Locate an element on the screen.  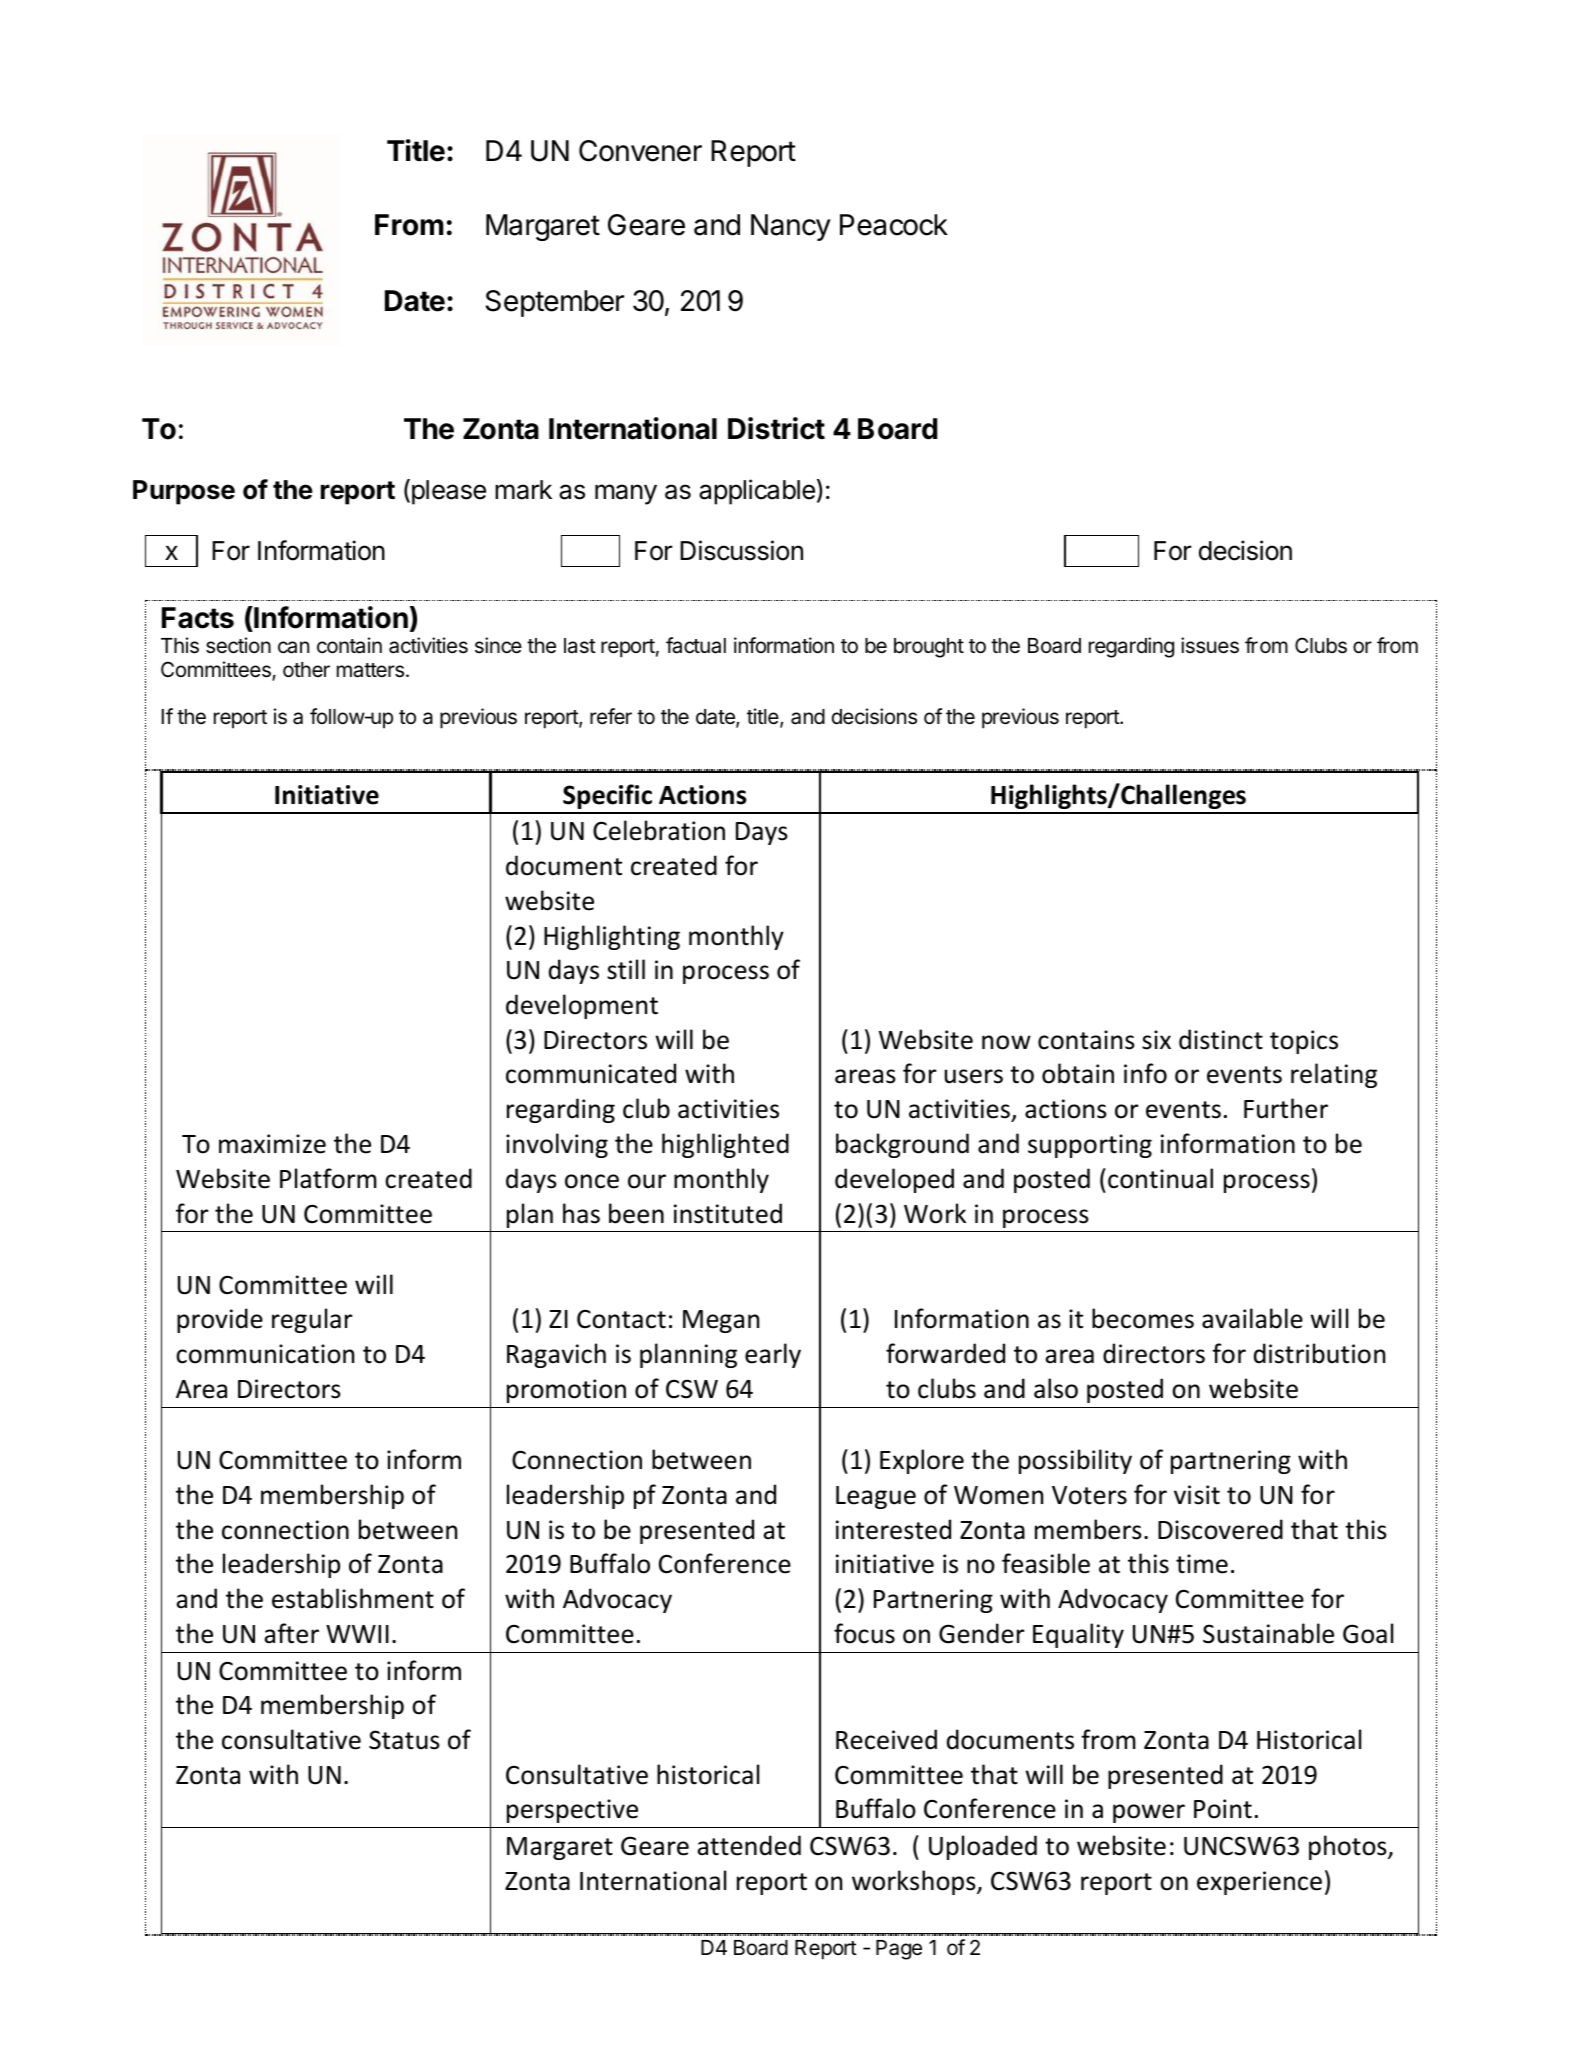
attended is located at coordinates (749, 1845).
